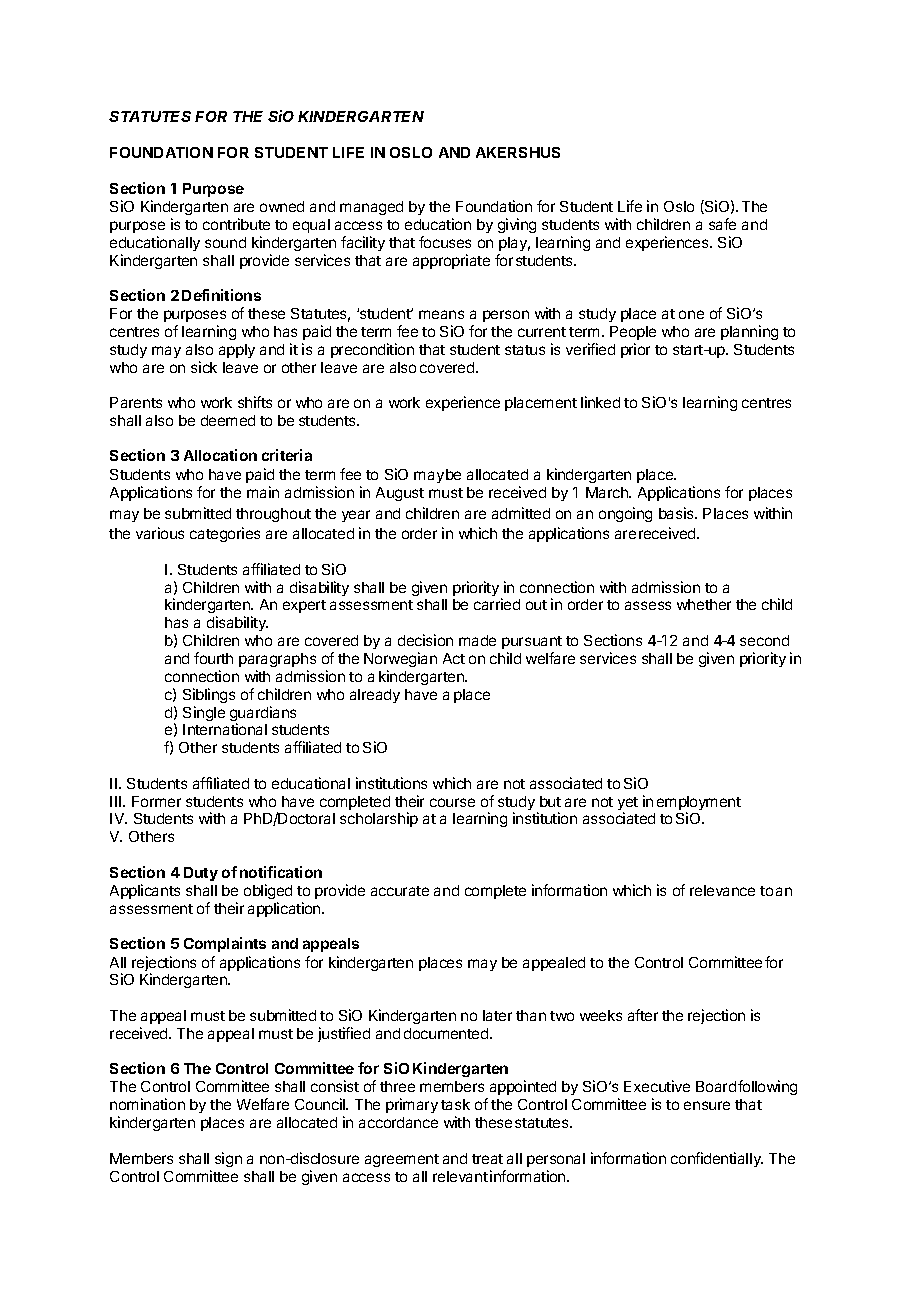 The image size is (924, 1307). What do you see at coordinates (156, 801) in the screenshot?
I see `Former` at bounding box center [156, 801].
